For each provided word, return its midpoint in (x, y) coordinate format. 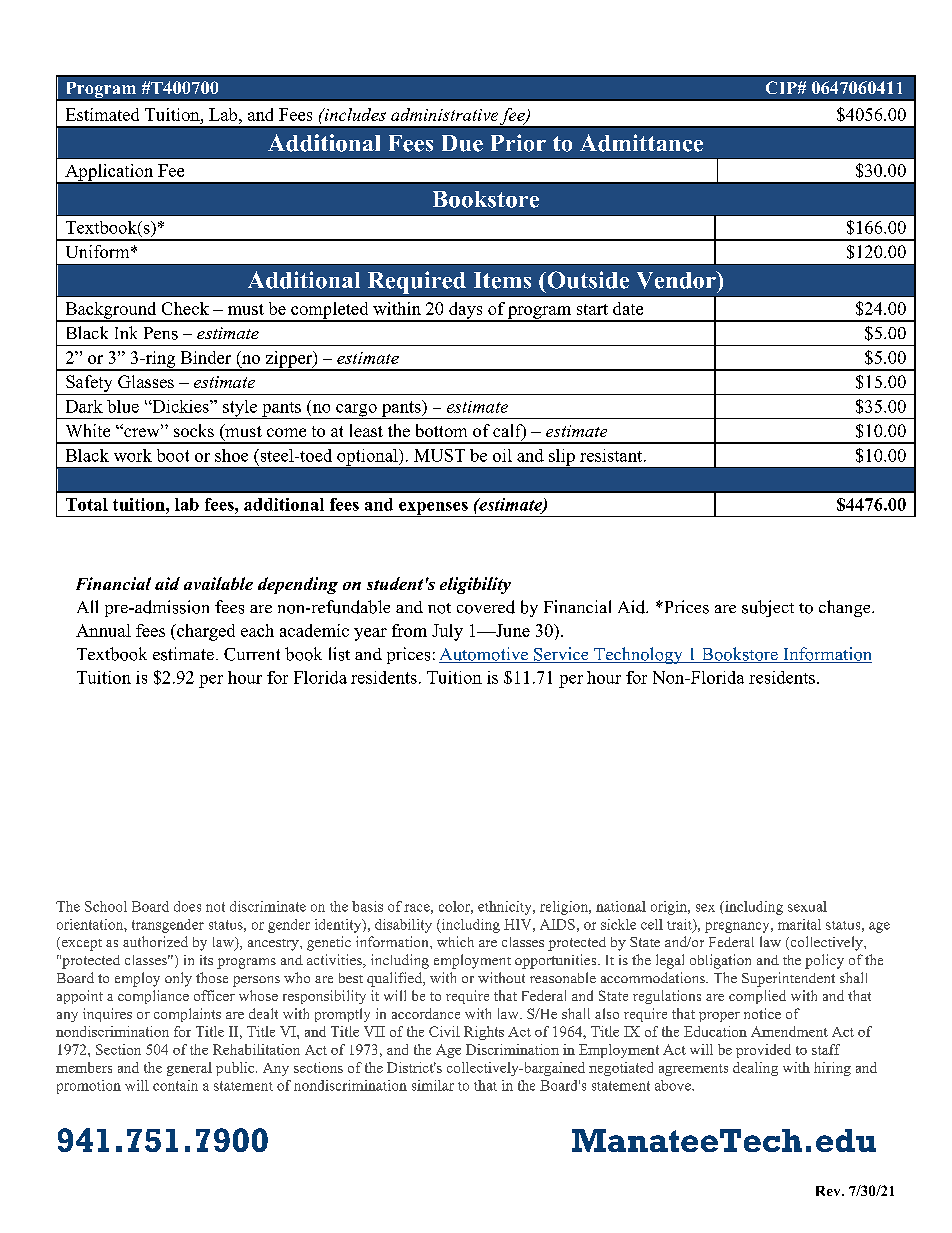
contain (175, 1085)
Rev (829, 1191)
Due (462, 143)
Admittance (641, 143)
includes (354, 114)
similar (433, 1085)
